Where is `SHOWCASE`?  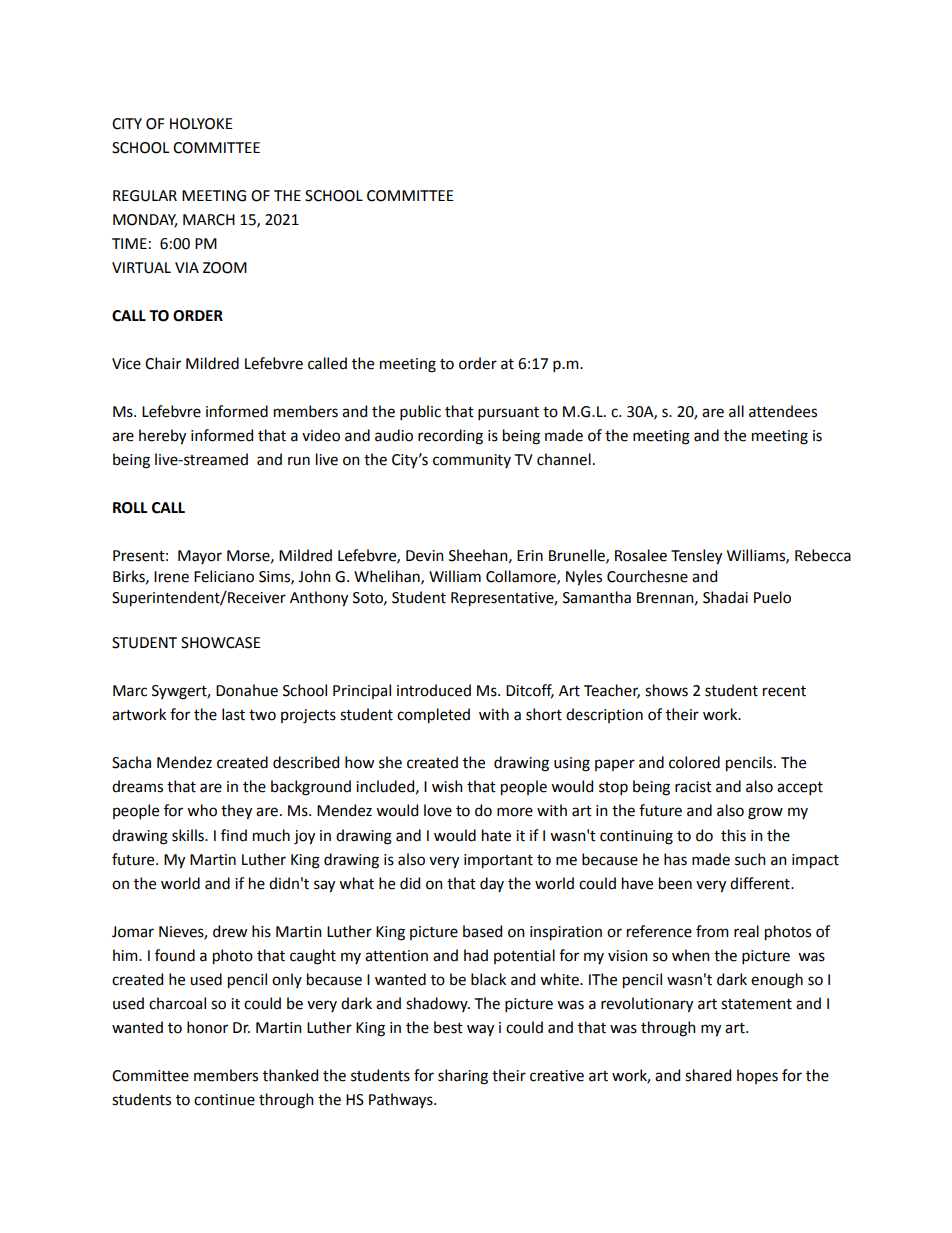
SHOWCASE is located at coordinates (221, 643).
